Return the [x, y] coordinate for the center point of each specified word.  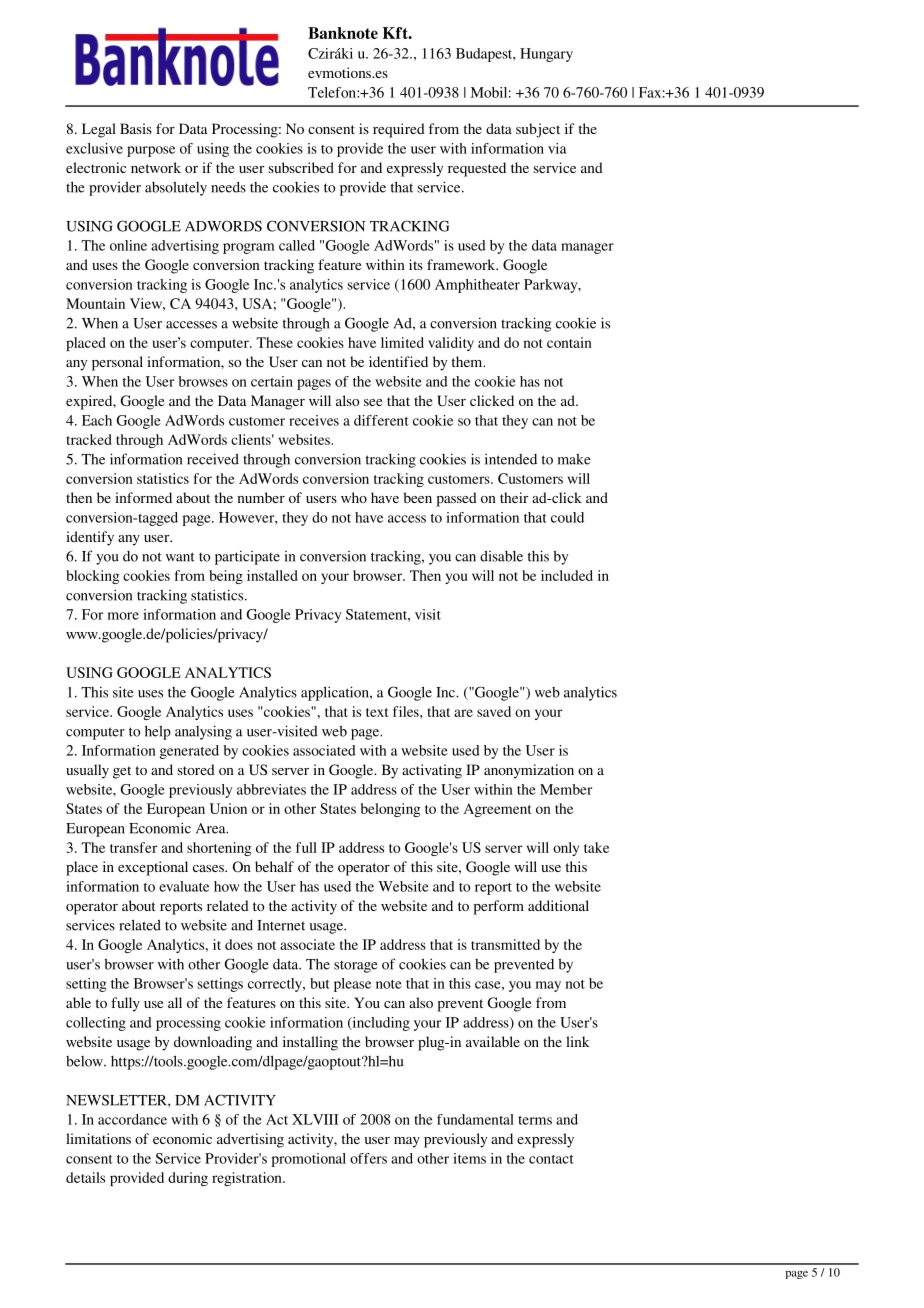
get [122, 772]
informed [143, 497]
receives [314, 420]
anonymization [529, 771]
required [399, 130]
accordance [132, 1119]
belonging [391, 810]
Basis [136, 128]
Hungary [546, 55]
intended [511, 459]
